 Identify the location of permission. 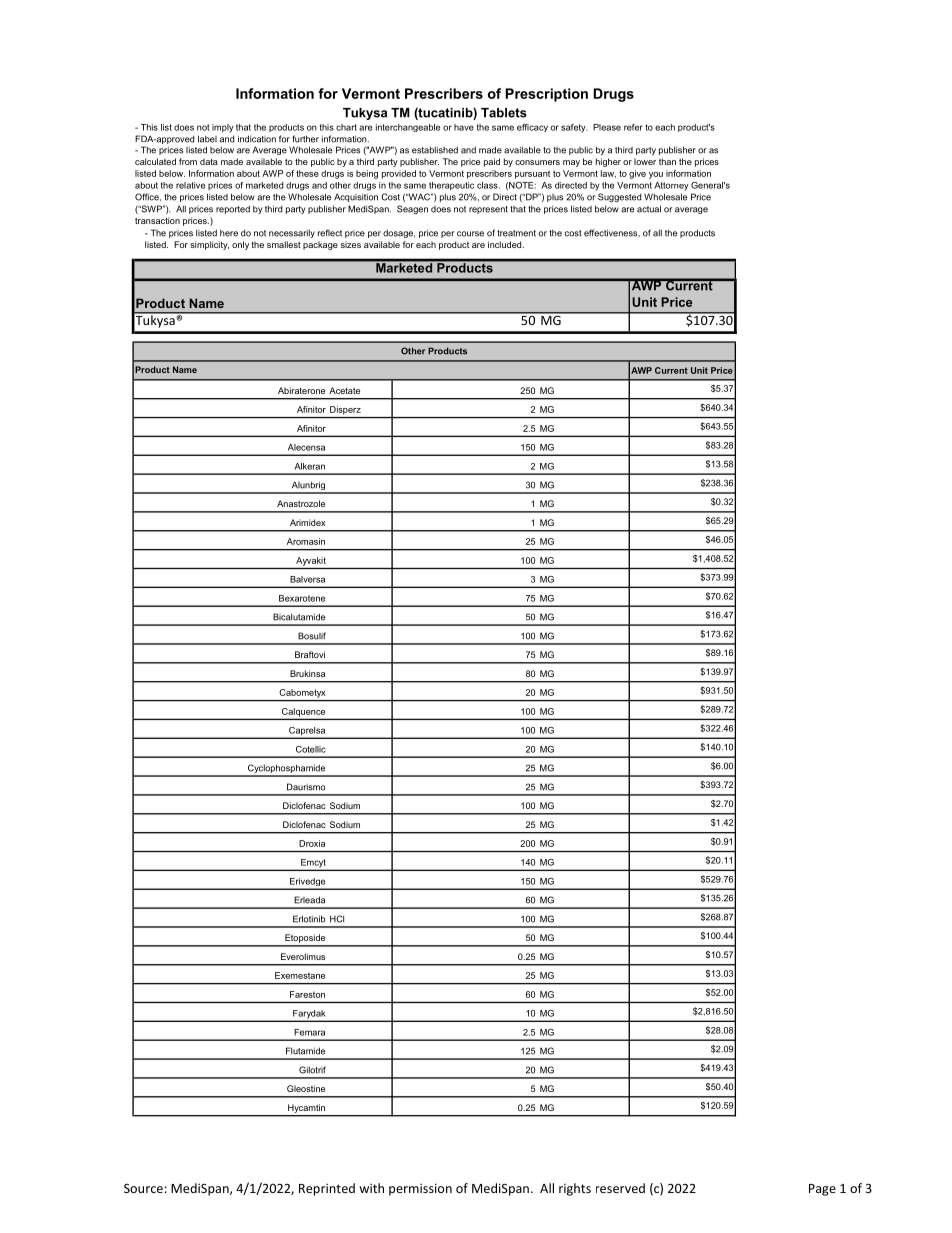
(420, 1189).
